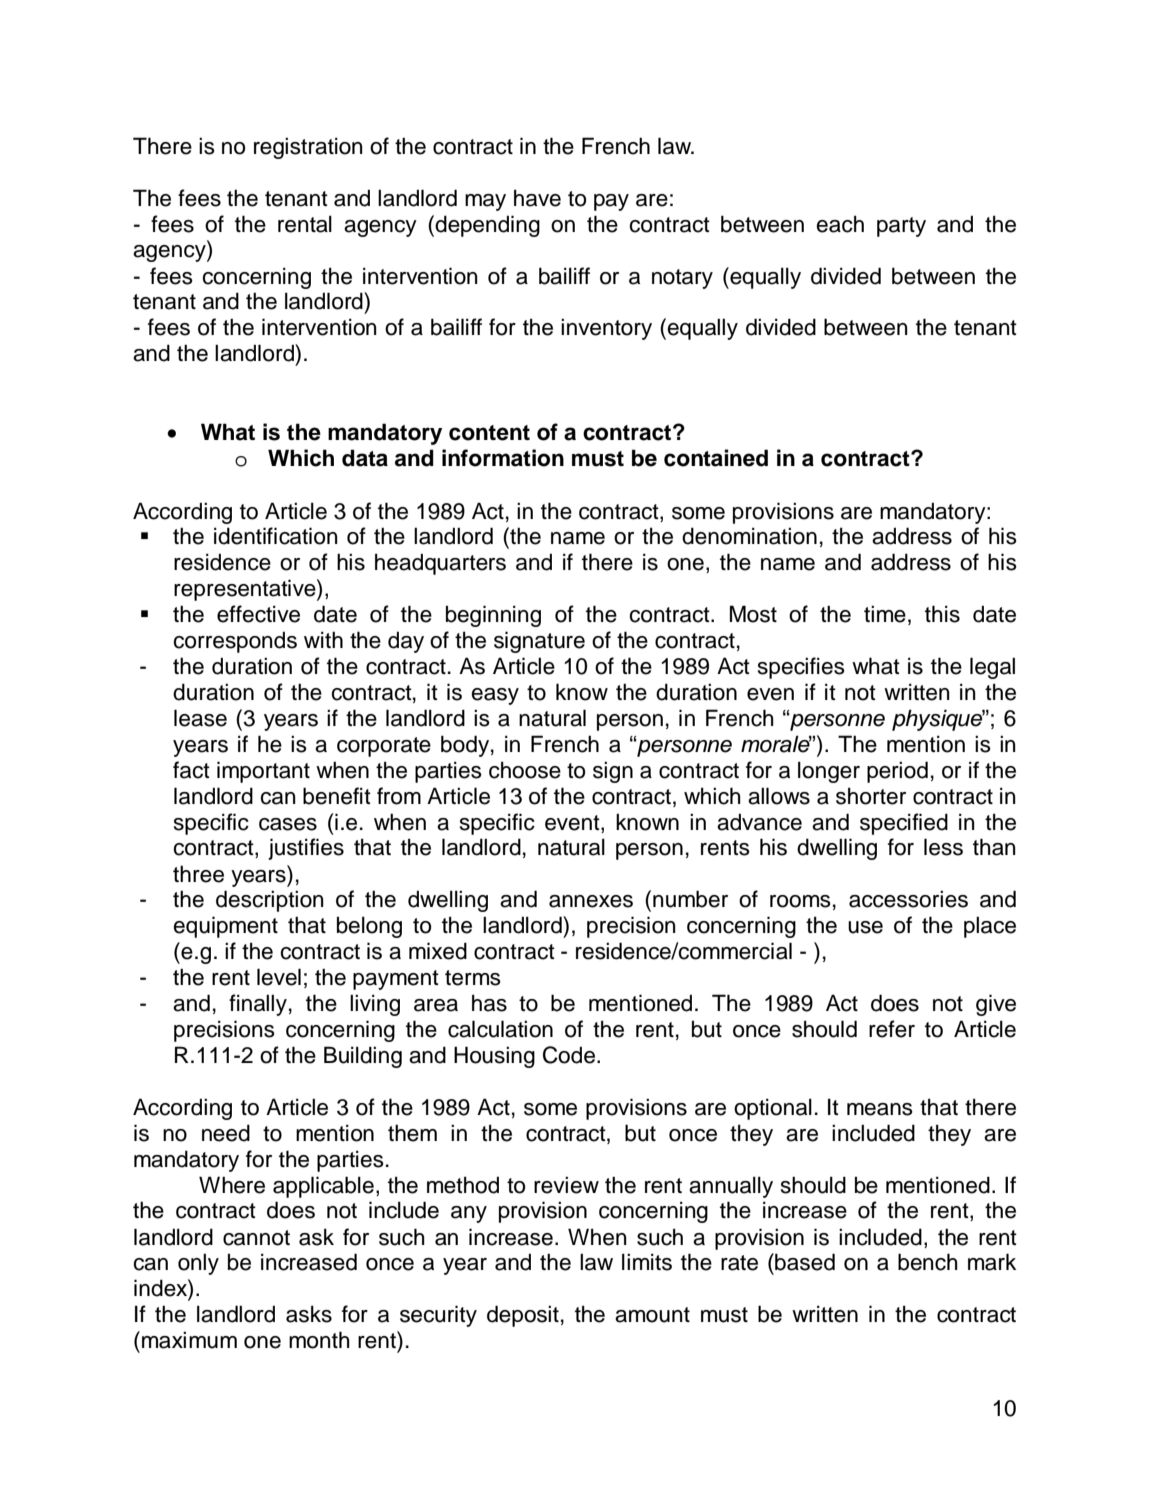 The height and width of the screenshot is (1488, 1150). Describe the element at coordinates (263, 772) in the screenshot. I see `important` at that location.
